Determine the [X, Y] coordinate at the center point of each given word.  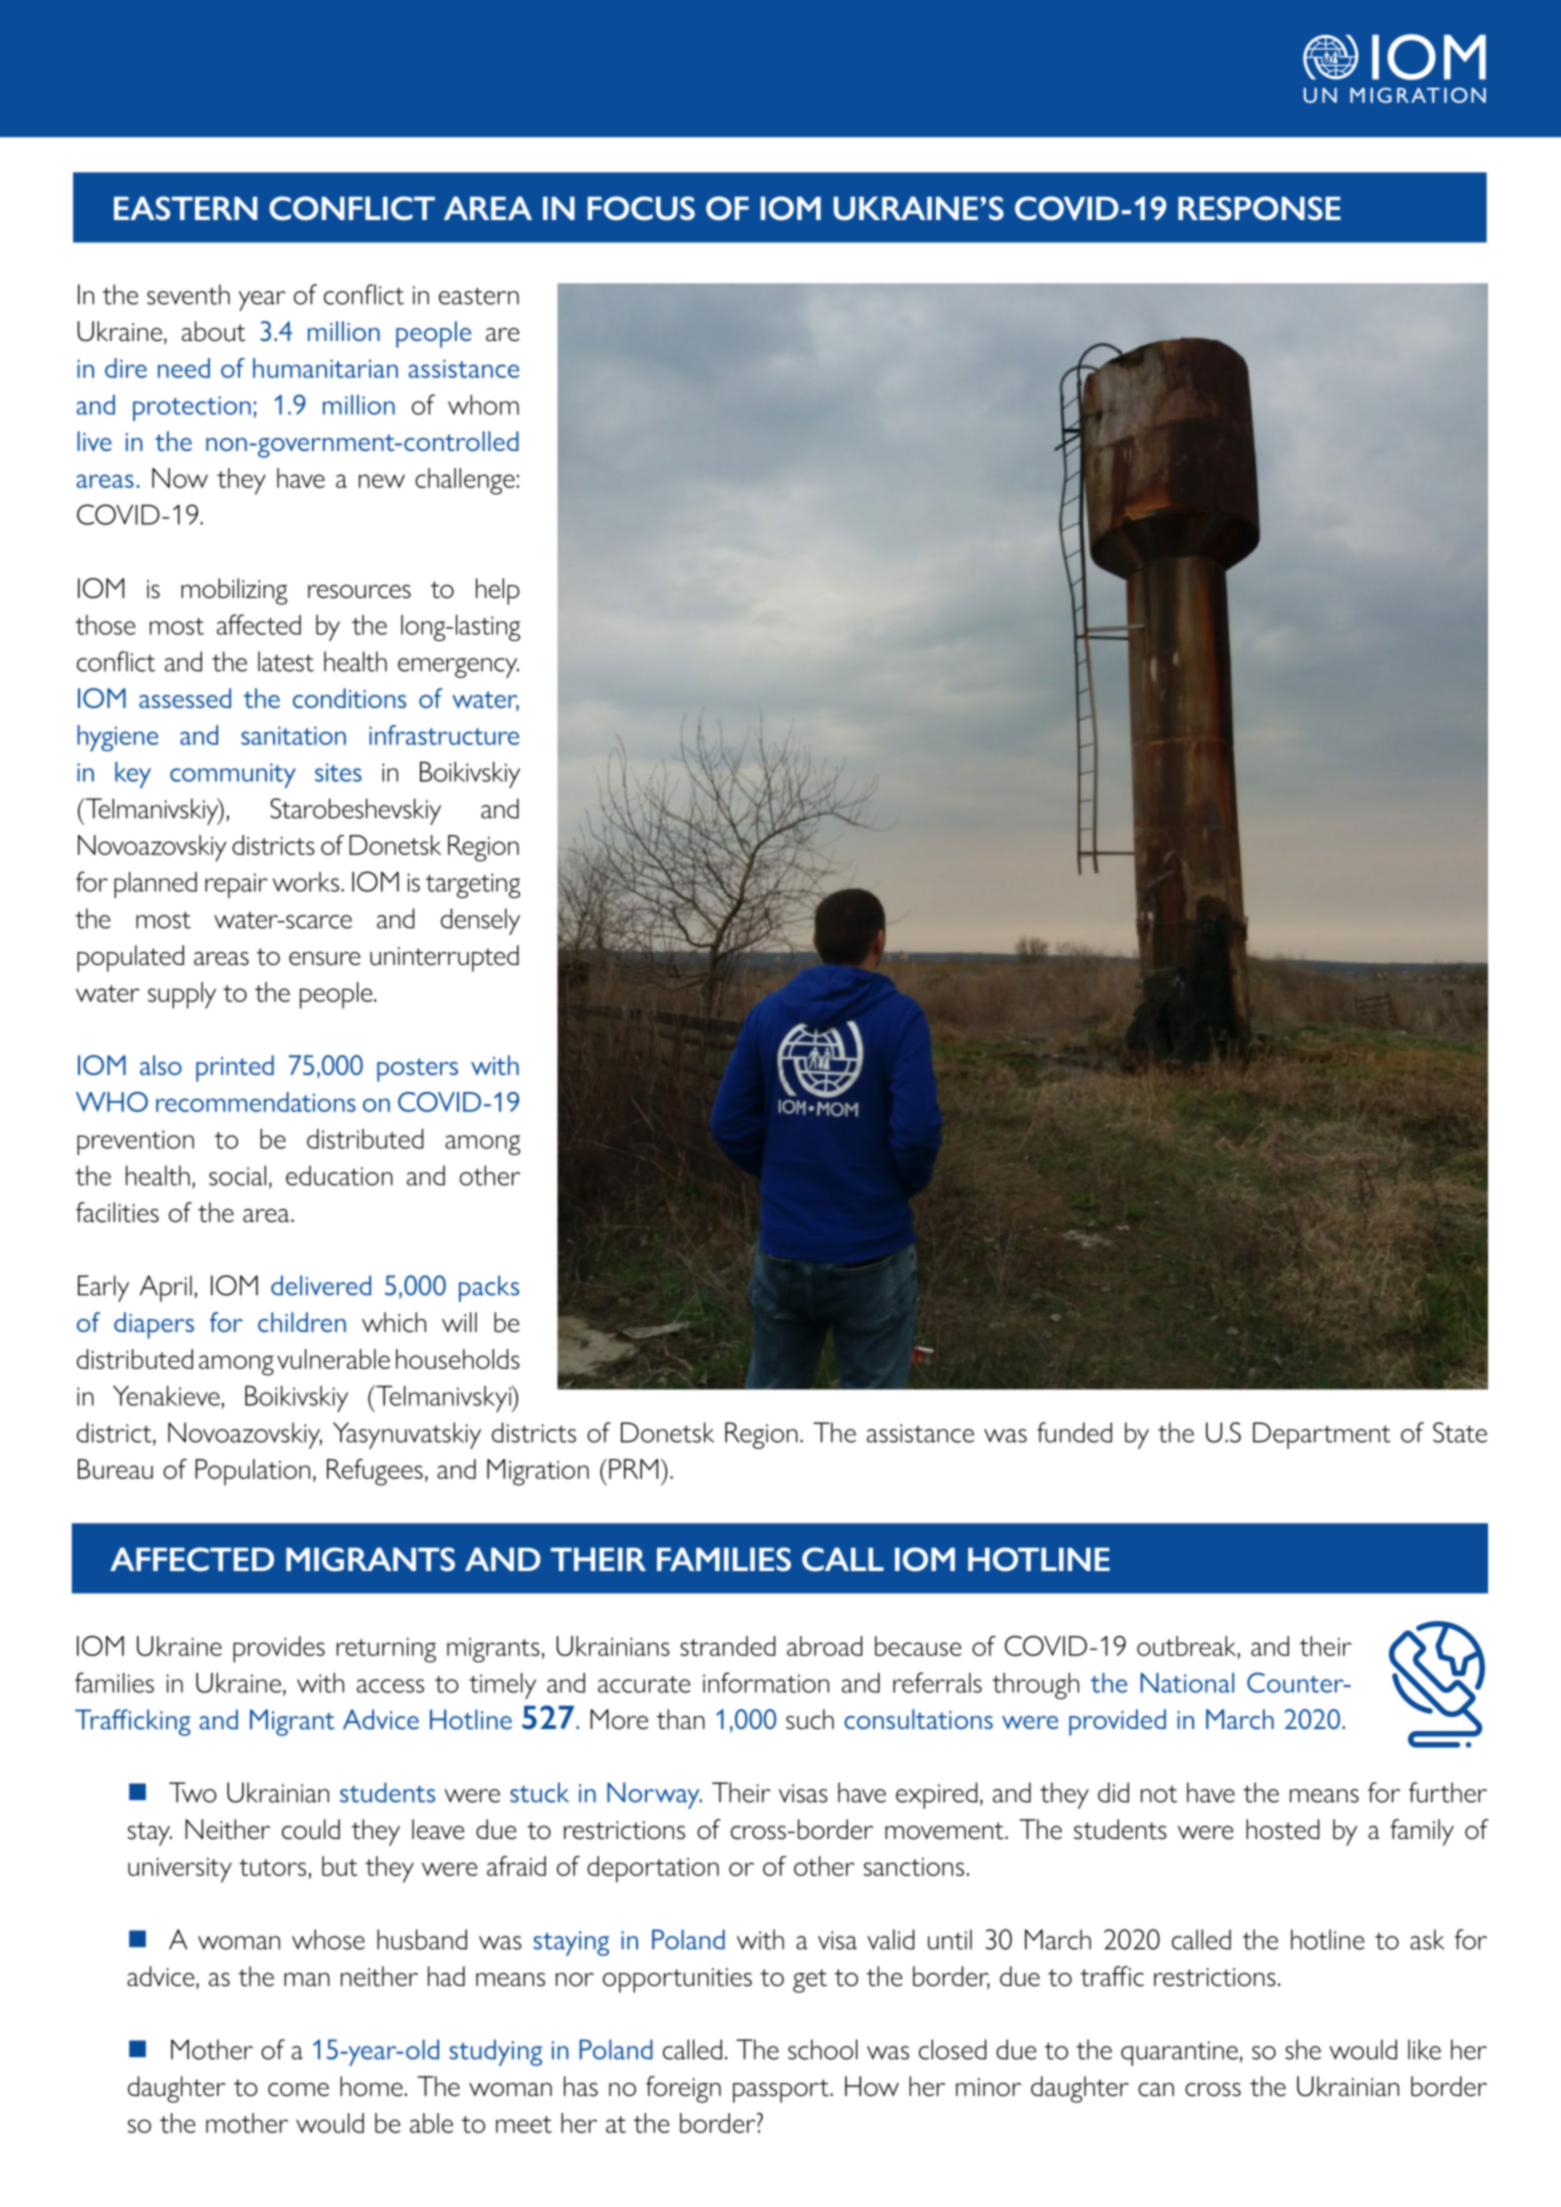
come [298, 2090]
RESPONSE [1259, 208]
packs [489, 1288]
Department [1321, 1435]
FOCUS [641, 208]
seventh [188, 294]
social [237, 1175]
